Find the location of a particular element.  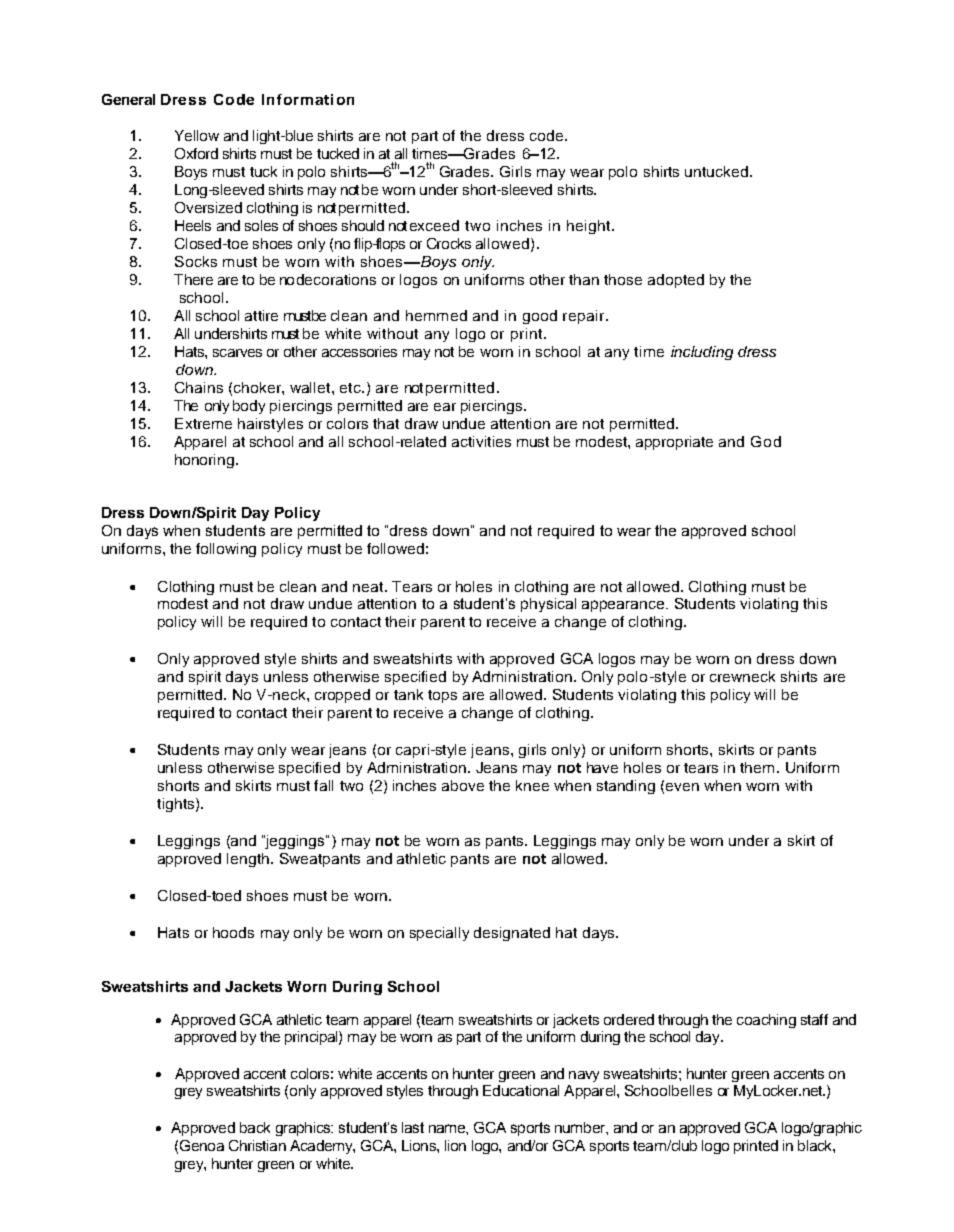

length is located at coordinates (249, 860).
